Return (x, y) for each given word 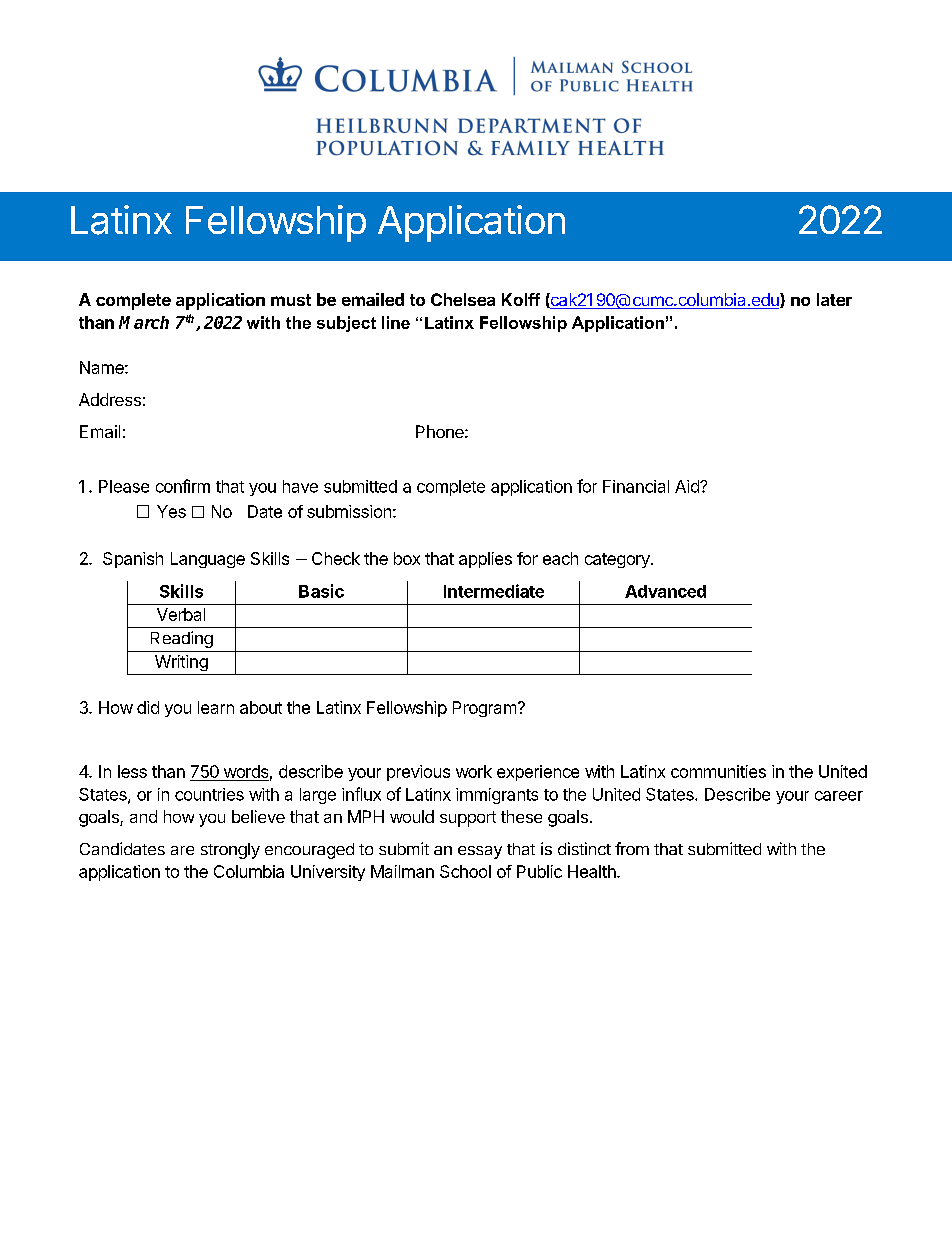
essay (480, 852)
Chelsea (463, 299)
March (144, 322)
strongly (230, 851)
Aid (688, 486)
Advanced (665, 591)
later (834, 299)
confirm (183, 486)
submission (349, 511)
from (632, 848)
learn (216, 707)
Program (484, 709)
